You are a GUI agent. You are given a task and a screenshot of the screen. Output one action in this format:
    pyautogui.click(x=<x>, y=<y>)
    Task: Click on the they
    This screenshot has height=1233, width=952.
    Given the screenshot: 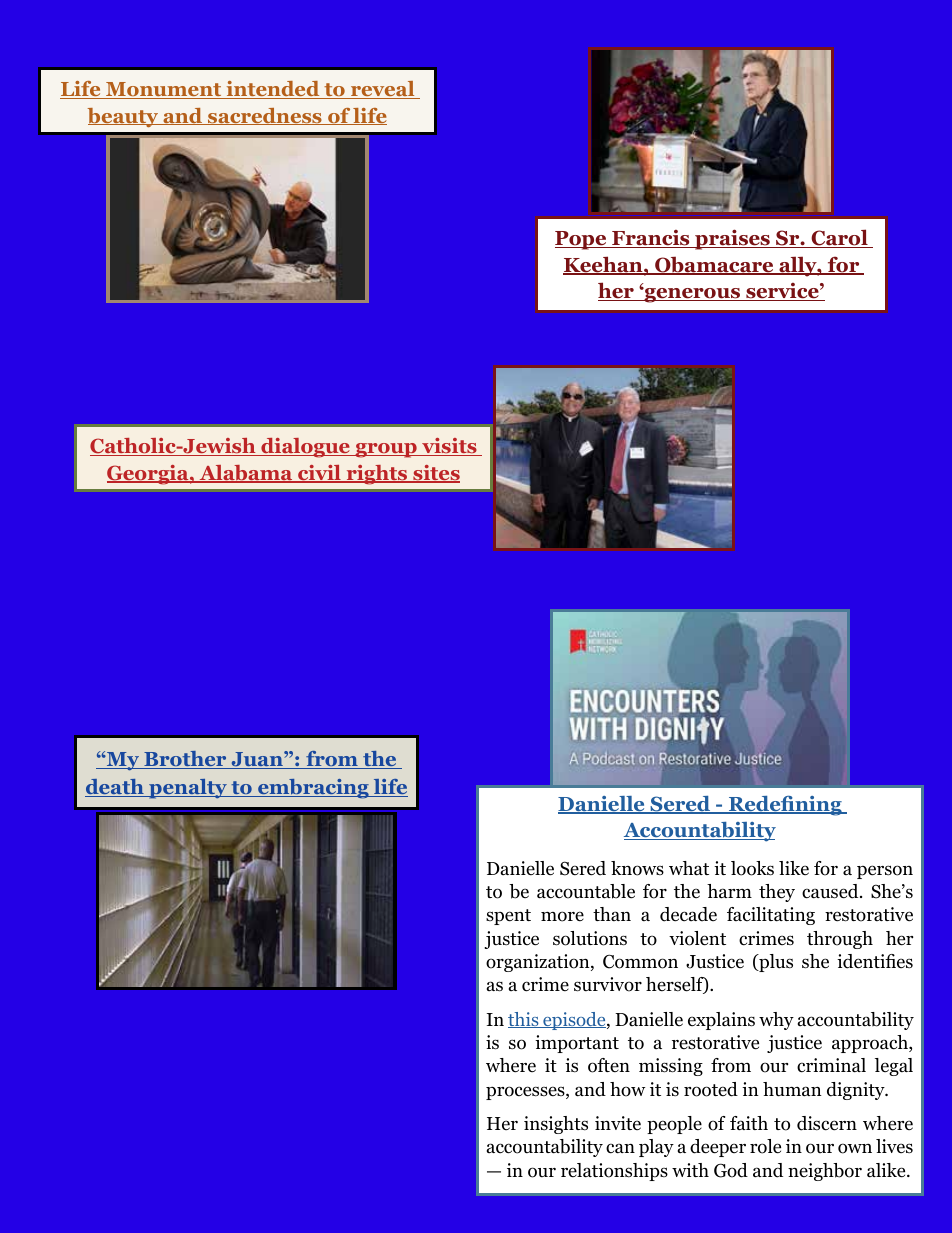 What is the action you would take?
    pyautogui.click(x=777, y=893)
